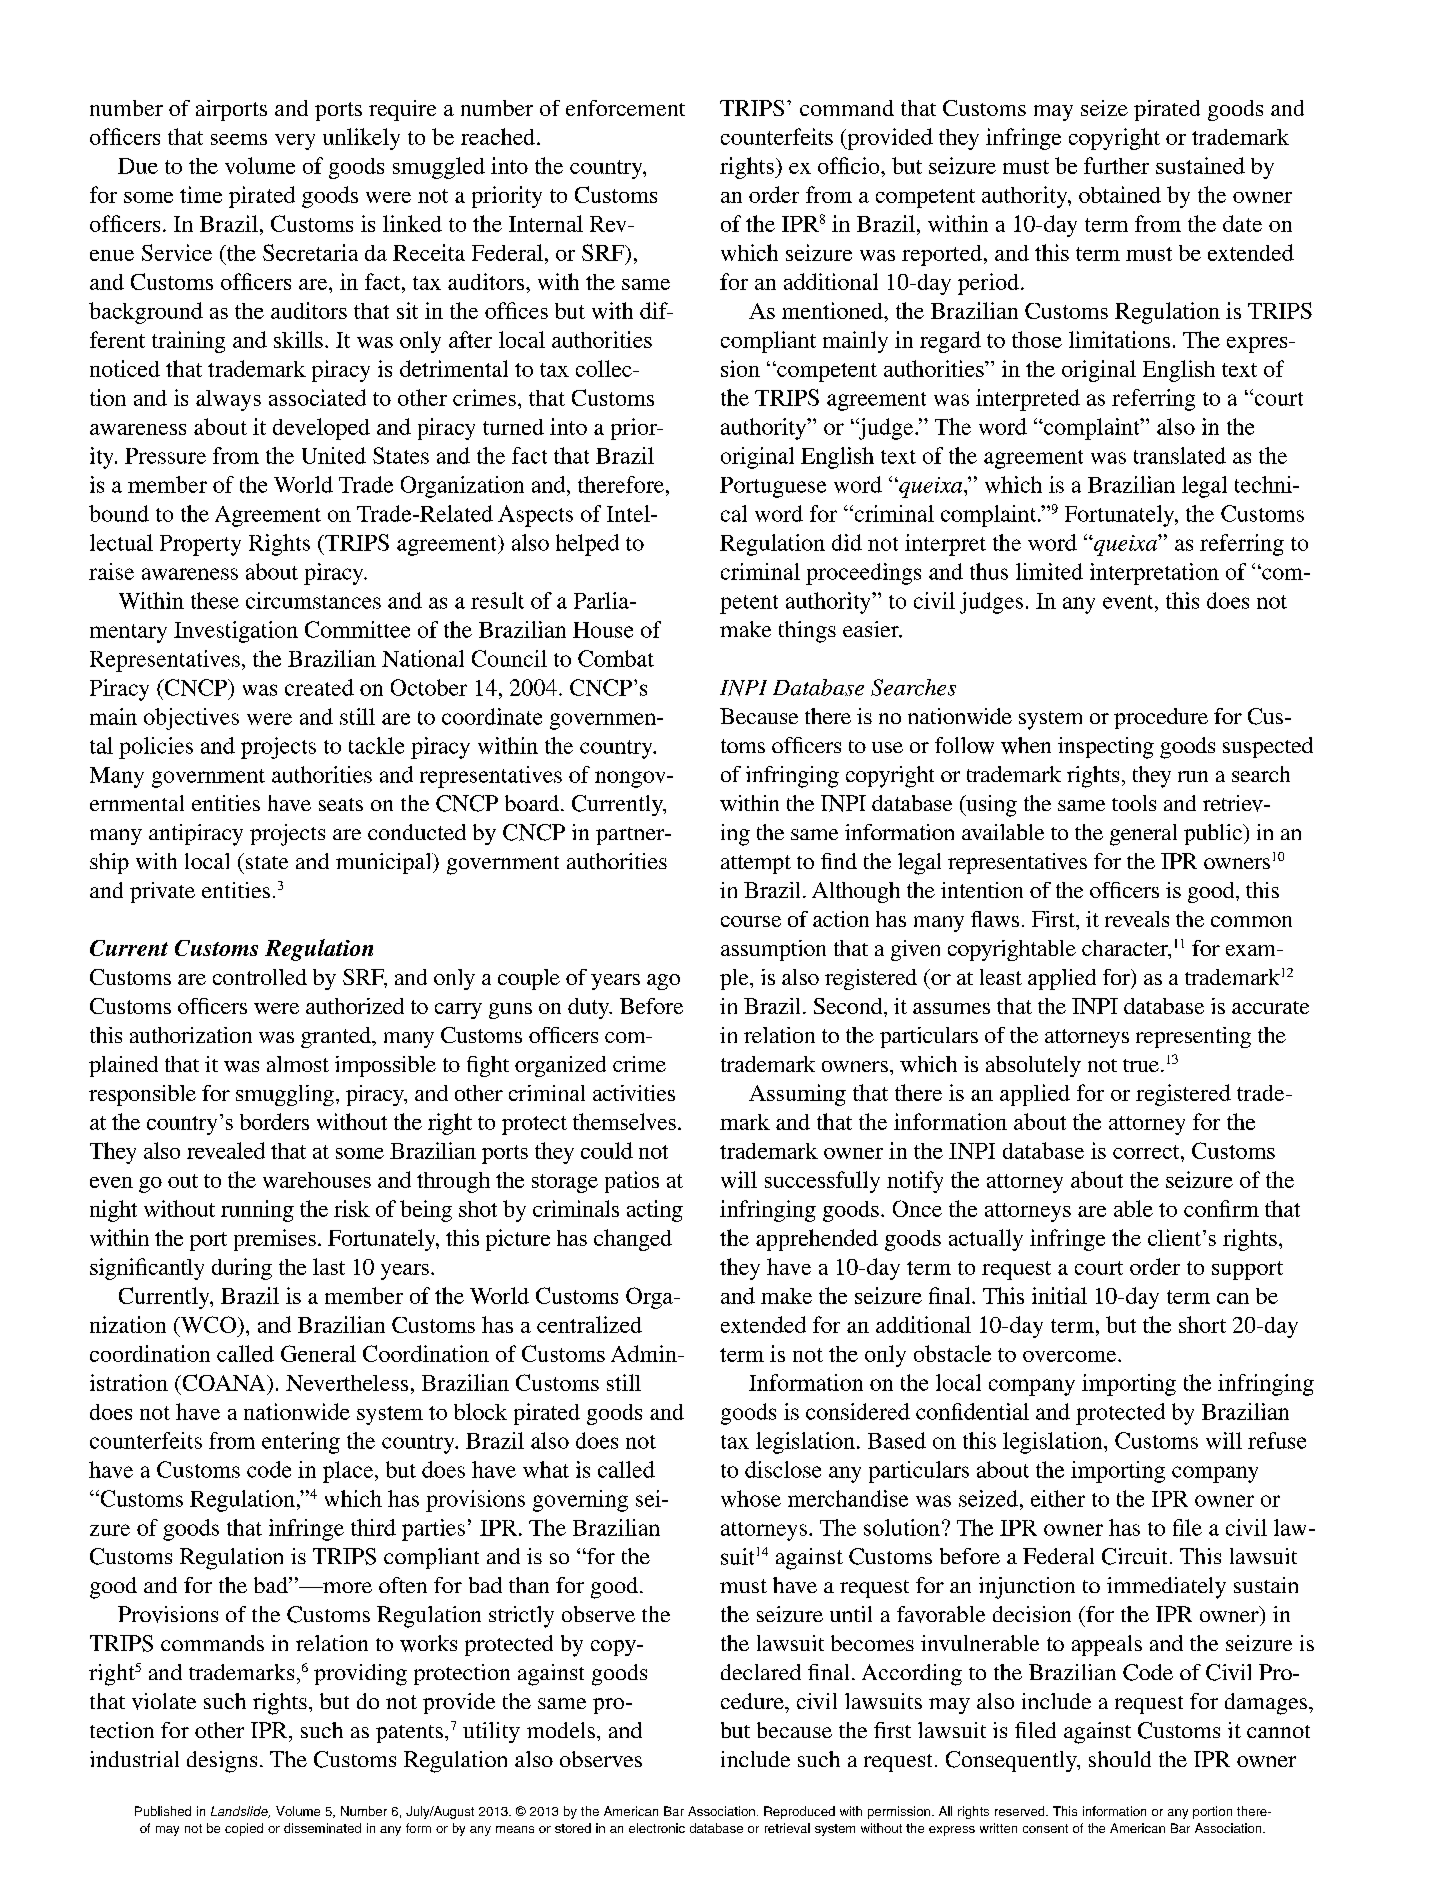  What do you see at coordinates (1071, 1356) in the screenshot?
I see `overcome` at bounding box center [1071, 1356].
